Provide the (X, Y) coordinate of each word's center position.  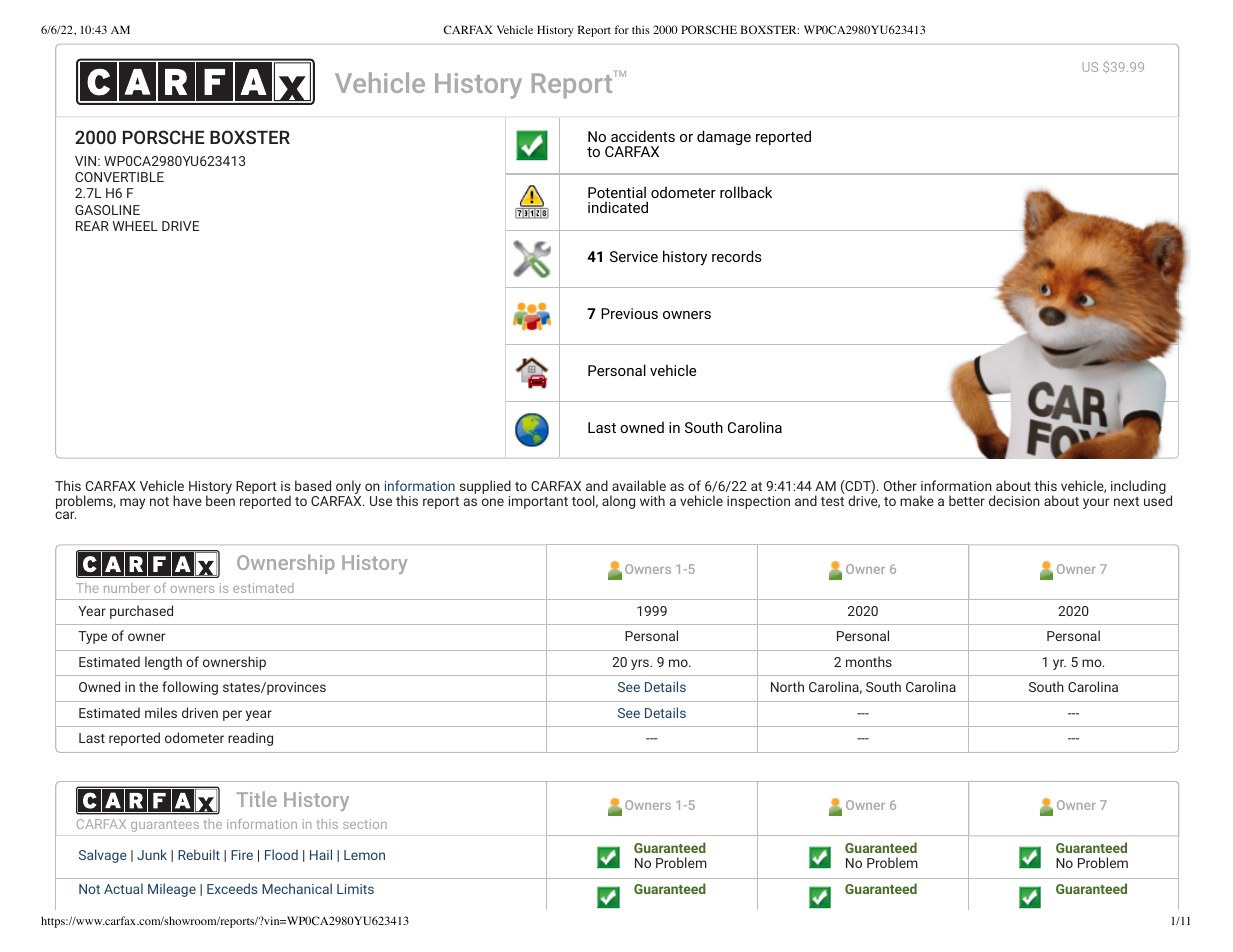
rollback (746, 192)
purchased (141, 612)
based (313, 485)
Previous (629, 313)
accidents (643, 136)
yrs (641, 664)
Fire (242, 855)
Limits (355, 889)
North (787, 686)
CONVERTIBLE (119, 177)
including (1138, 487)
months (869, 661)
